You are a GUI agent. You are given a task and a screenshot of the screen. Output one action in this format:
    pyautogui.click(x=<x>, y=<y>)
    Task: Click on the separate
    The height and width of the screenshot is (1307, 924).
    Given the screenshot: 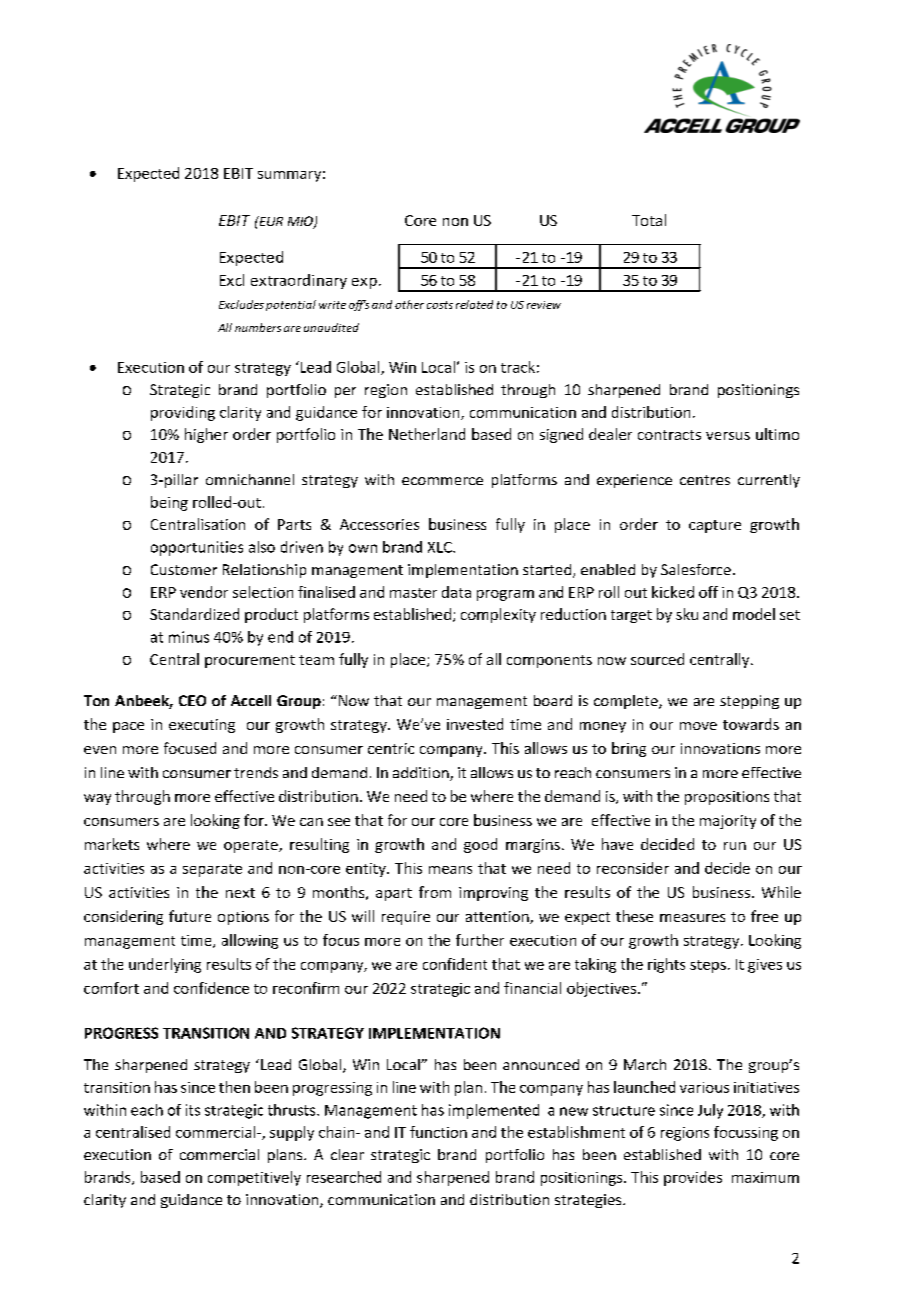 What is the action you would take?
    pyautogui.click(x=212, y=870)
